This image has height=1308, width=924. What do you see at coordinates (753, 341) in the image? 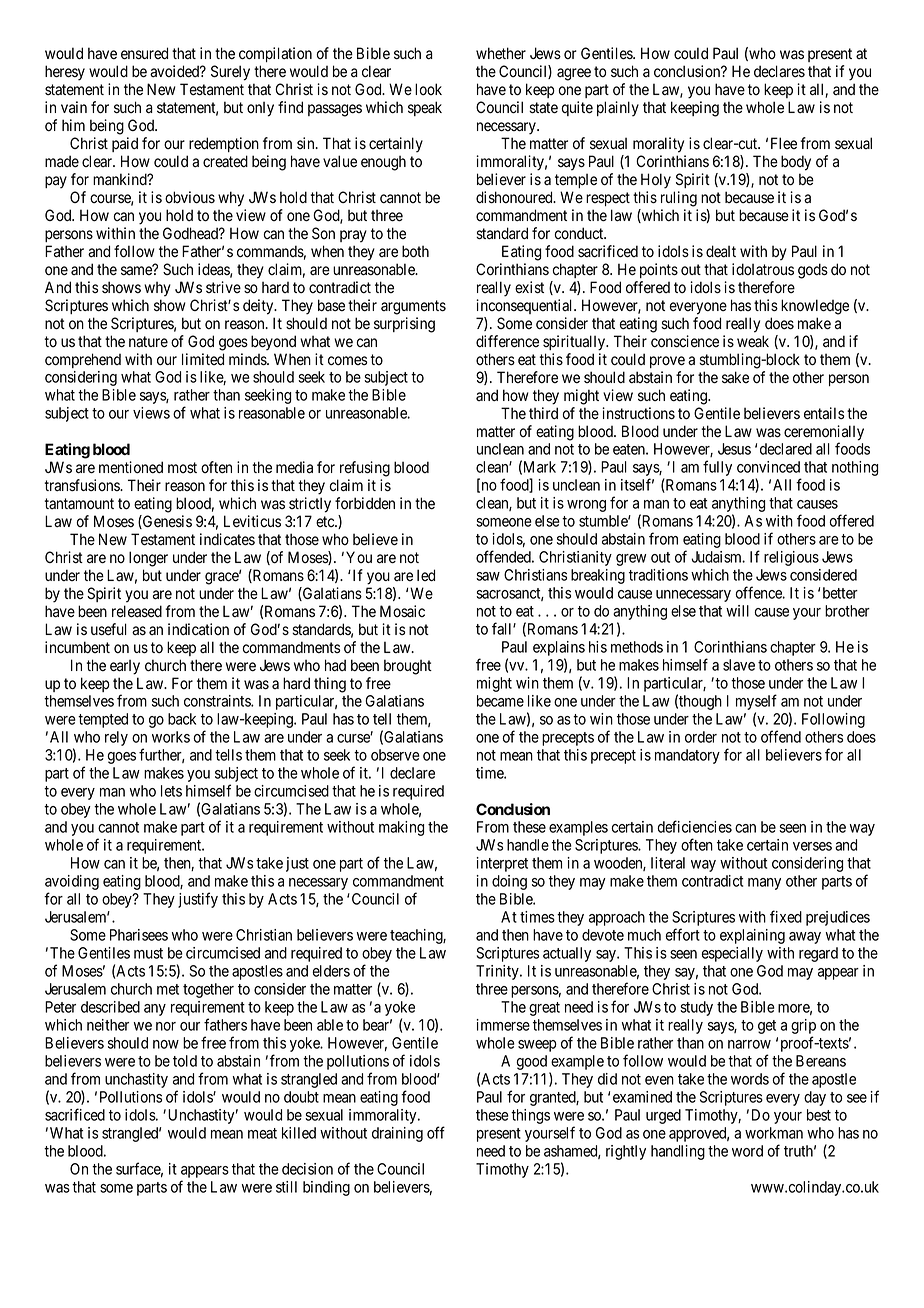
I see `weak` at bounding box center [753, 341].
